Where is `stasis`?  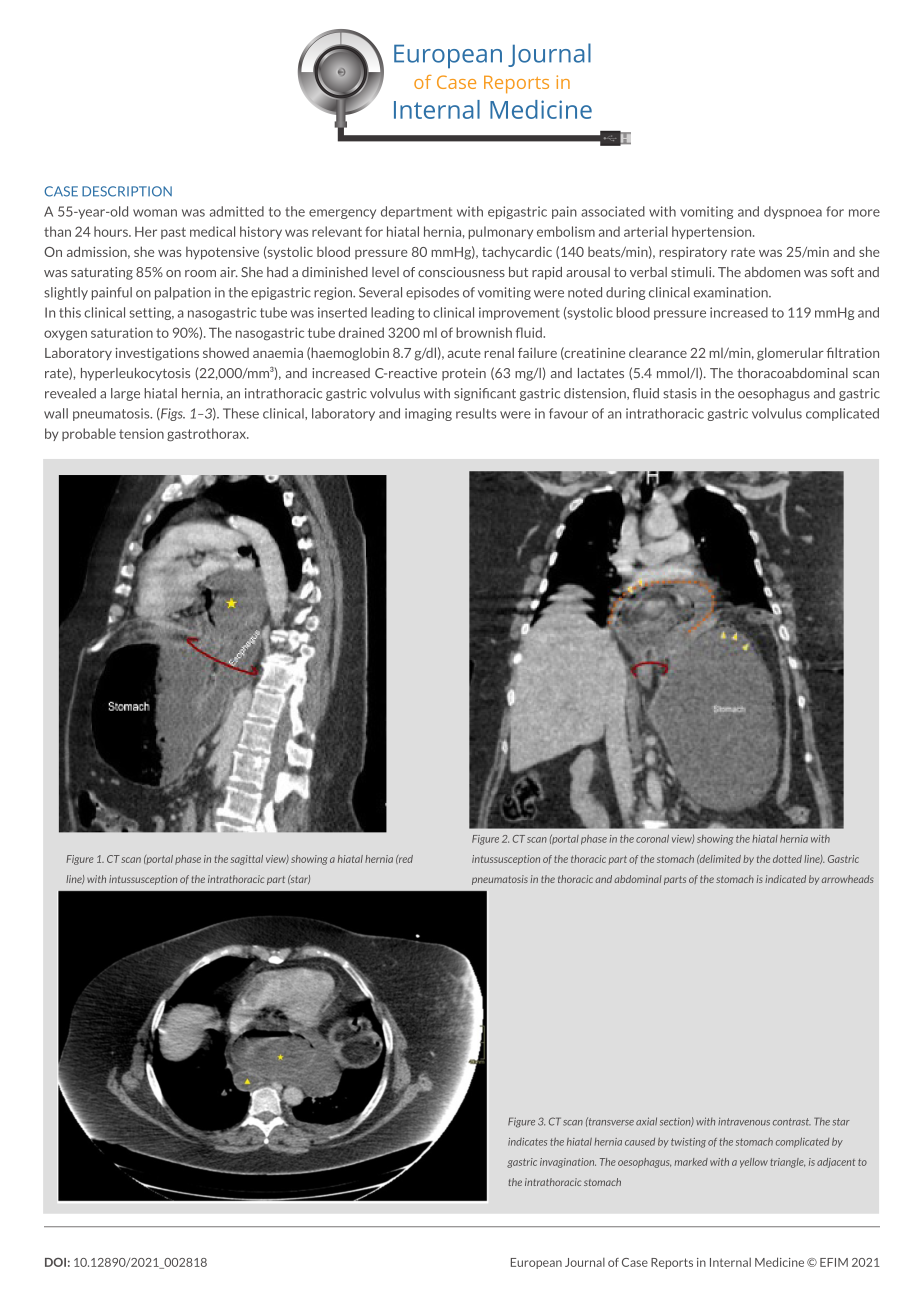 stasis is located at coordinates (680, 393).
